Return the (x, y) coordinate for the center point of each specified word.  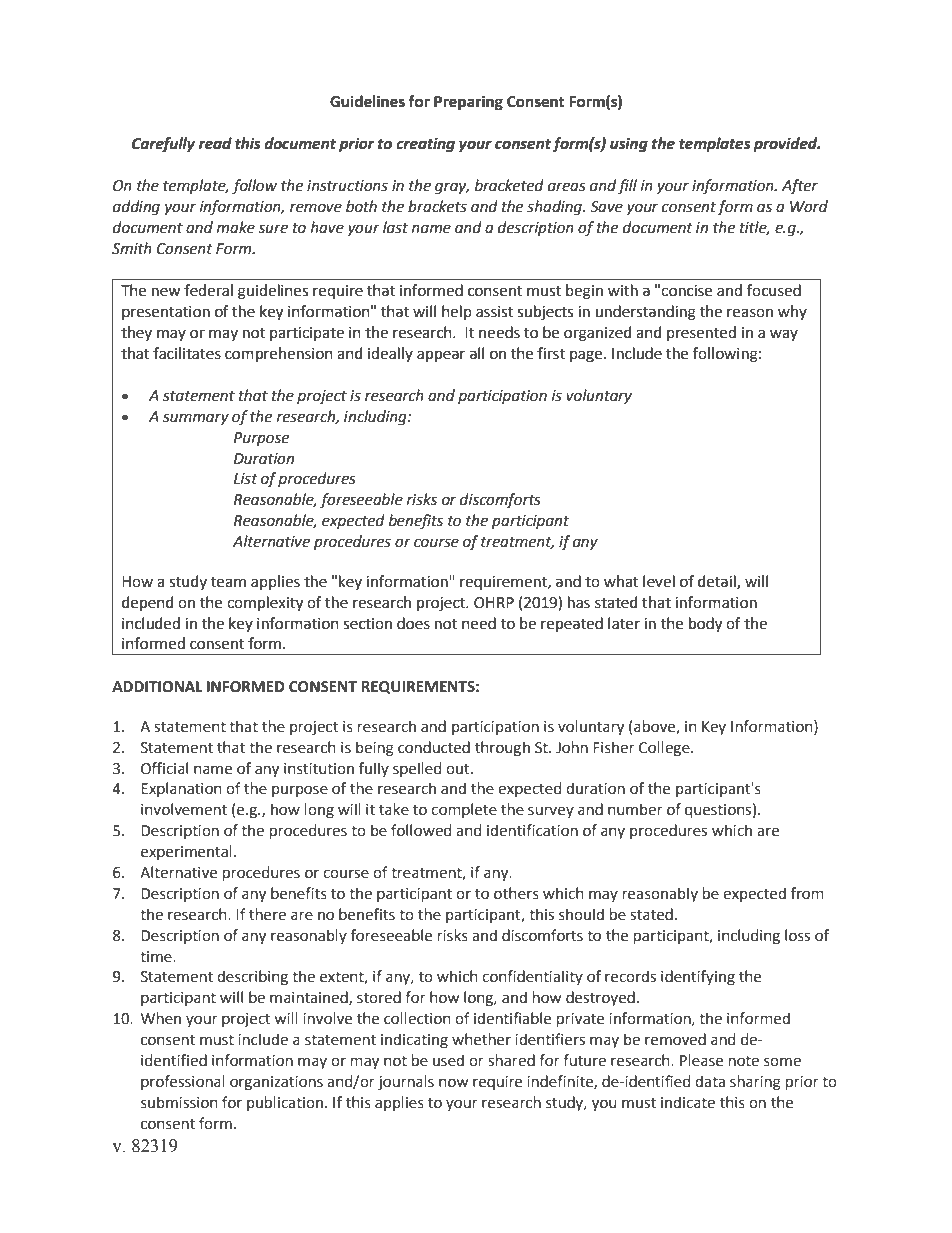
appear (441, 356)
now (453, 1083)
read (215, 143)
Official (164, 768)
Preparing (468, 103)
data (710, 1081)
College (665, 748)
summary (196, 419)
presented (701, 333)
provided (786, 145)
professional (183, 1082)
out (459, 769)
